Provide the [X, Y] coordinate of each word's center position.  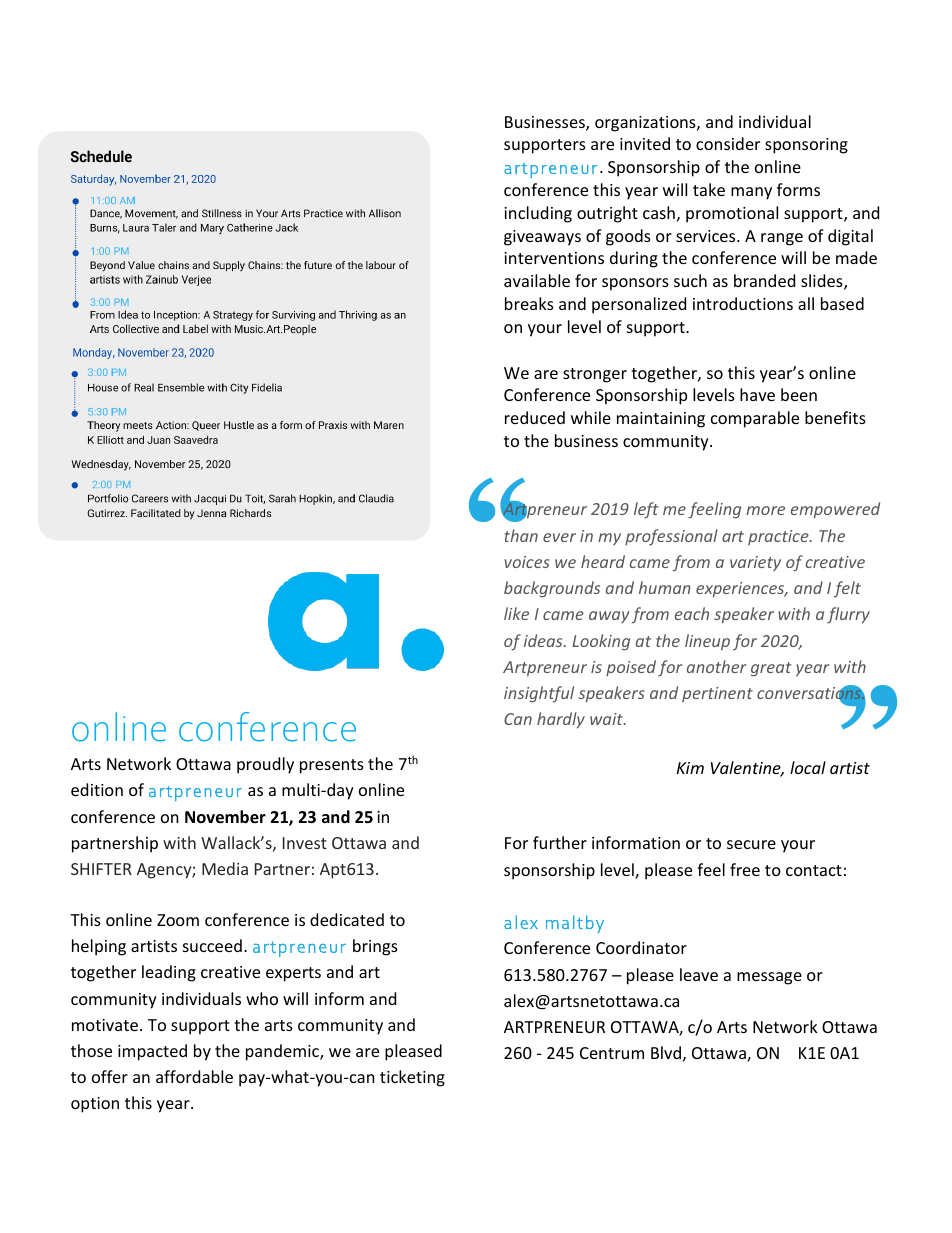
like [516, 613]
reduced [535, 417]
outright [607, 214]
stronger [595, 375]
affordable [194, 1076]
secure [751, 844]
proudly [265, 765]
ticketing [412, 1078]
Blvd [666, 1052]
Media [225, 868]
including [538, 214]
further [560, 842]
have [757, 394]
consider [728, 143]
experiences [741, 590]
